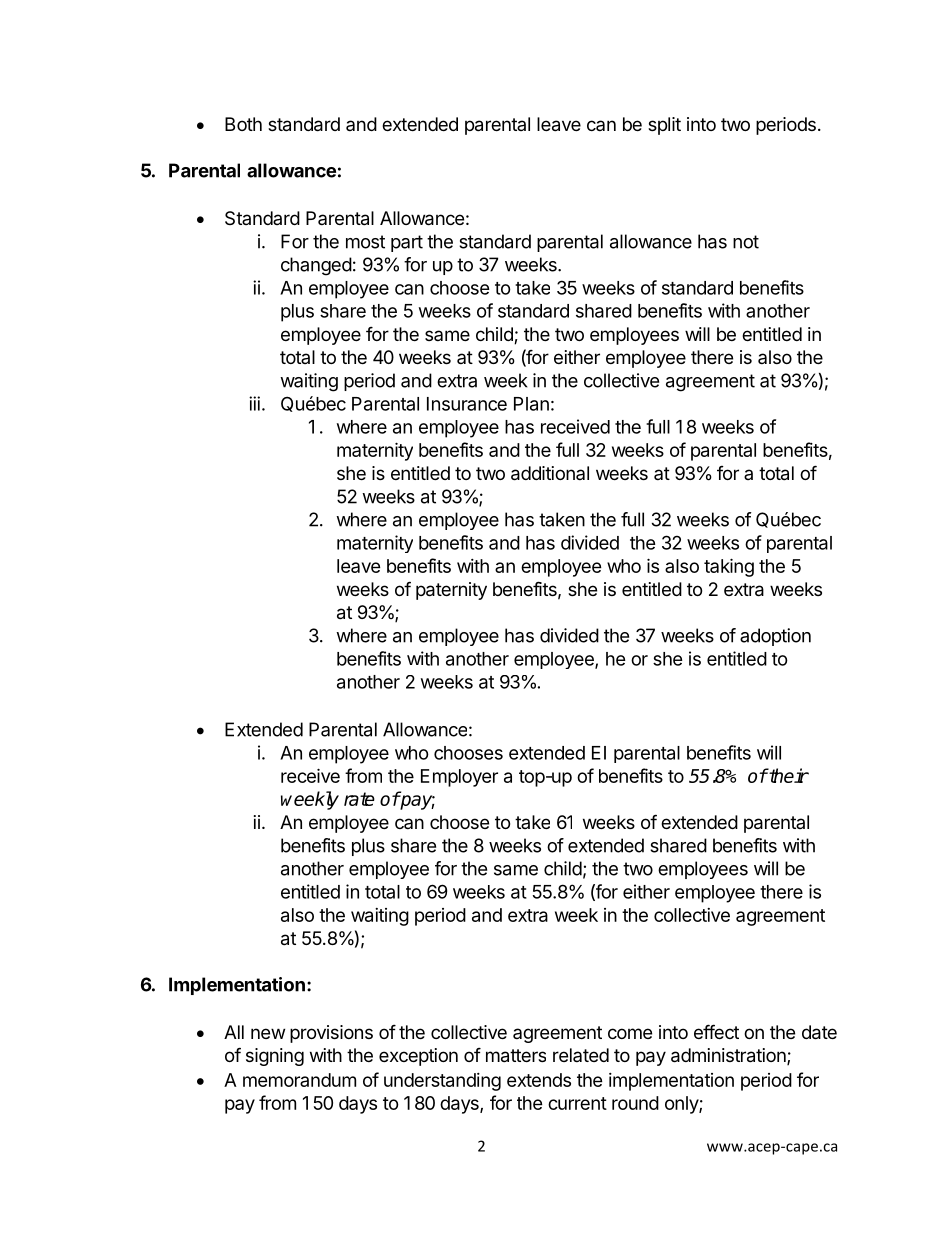  What do you see at coordinates (729, 1056) in the screenshot?
I see `administration` at bounding box center [729, 1056].
